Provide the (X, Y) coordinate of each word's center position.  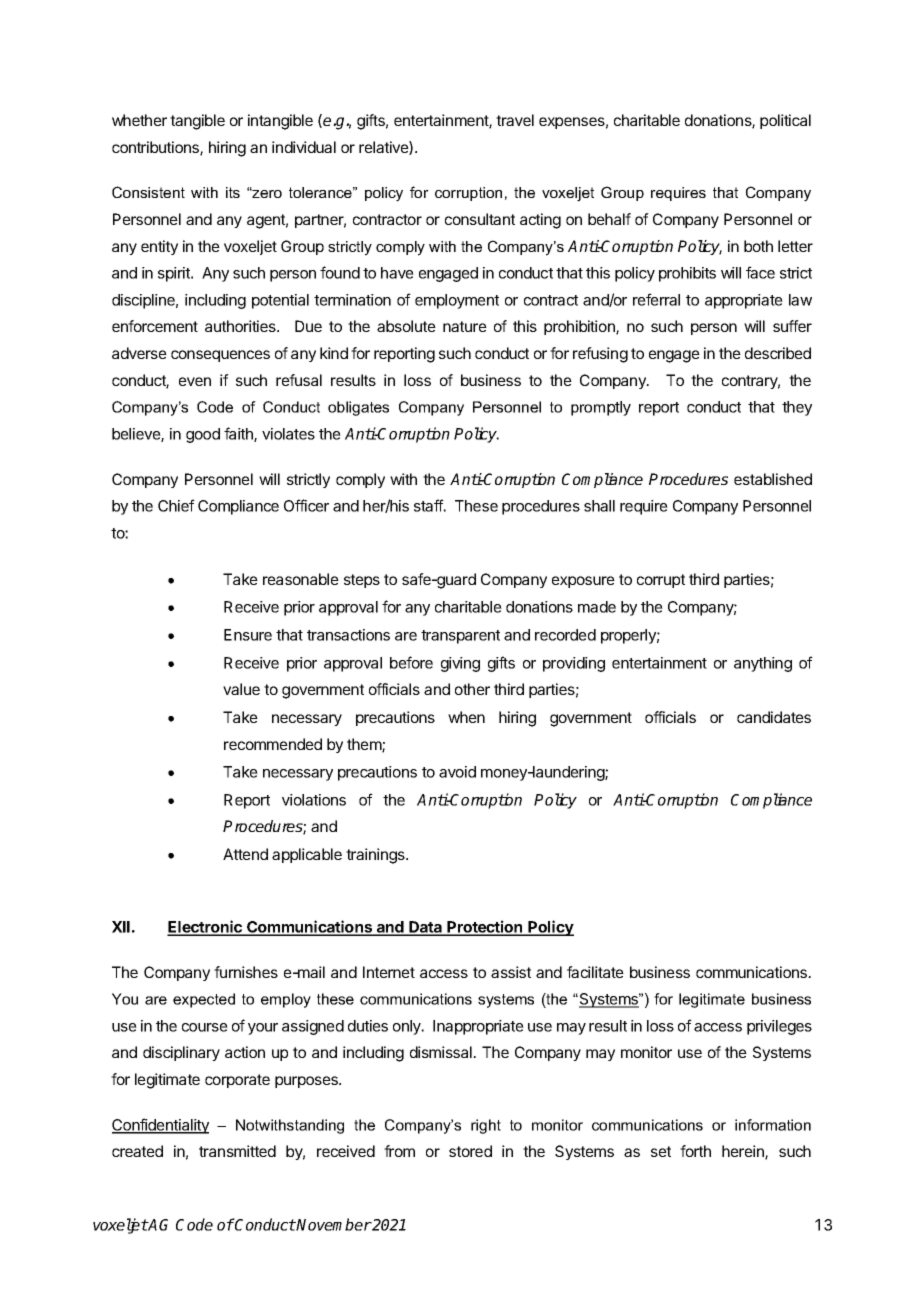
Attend (245, 854)
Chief (176, 505)
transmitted (237, 1151)
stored (470, 1151)
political (785, 121)
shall (599, 506)
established (773, 479)
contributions (156, 148)
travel (515, 120)
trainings (376, 856)
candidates (774, 717)
